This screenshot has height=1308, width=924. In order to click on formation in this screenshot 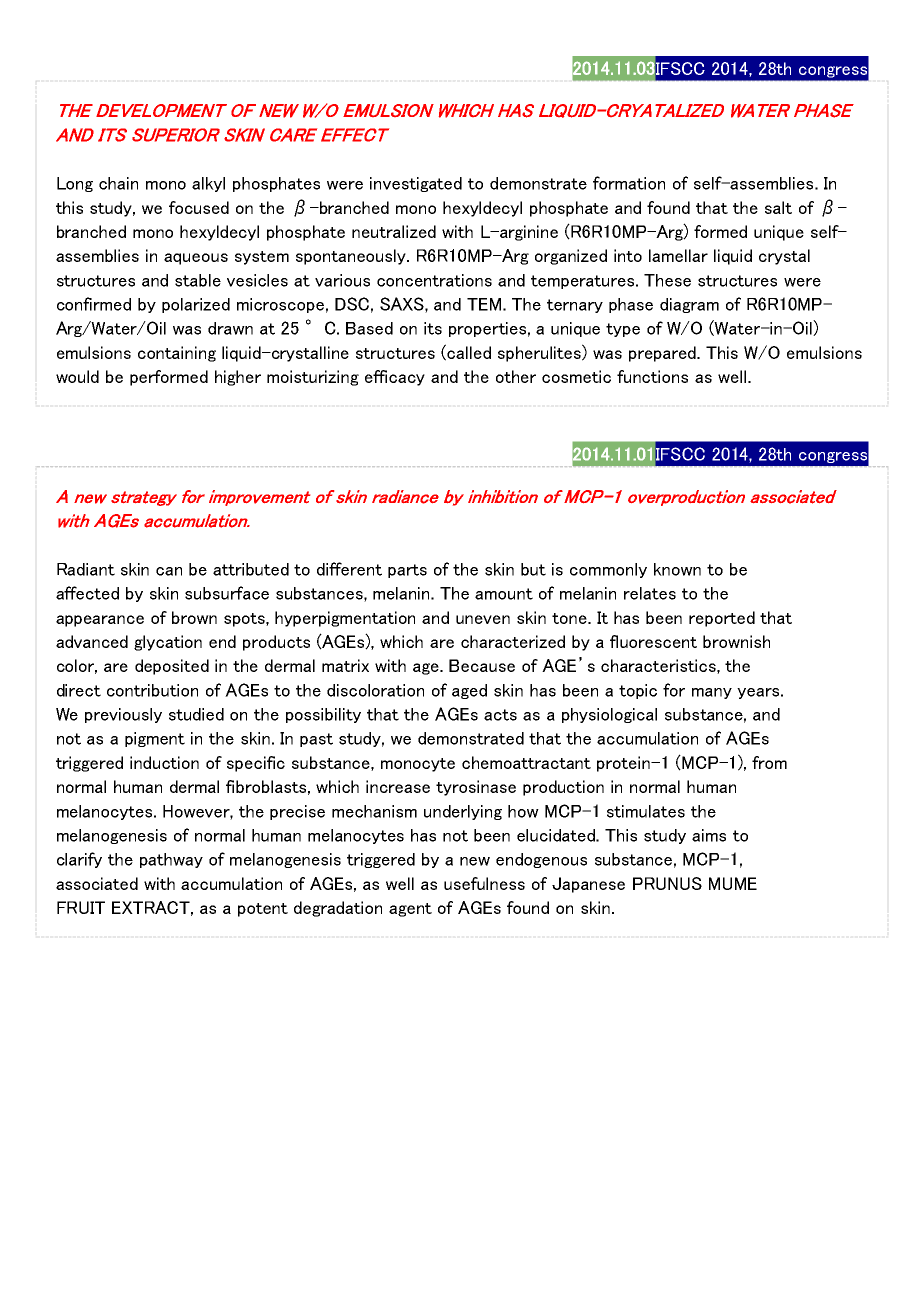, I will do `click(629, 183)`.
